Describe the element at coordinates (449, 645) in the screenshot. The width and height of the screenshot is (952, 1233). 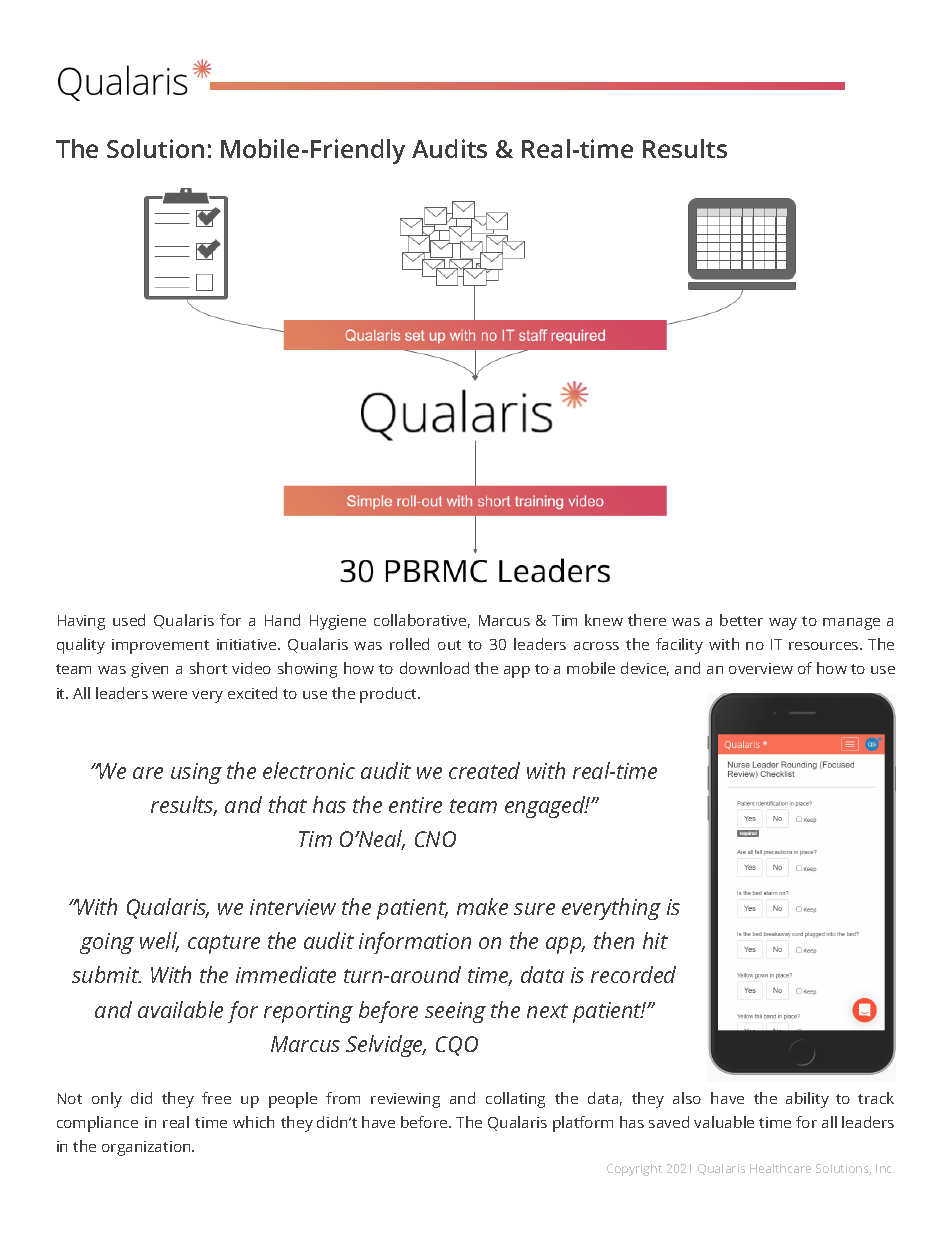
I see `out` at that location.
